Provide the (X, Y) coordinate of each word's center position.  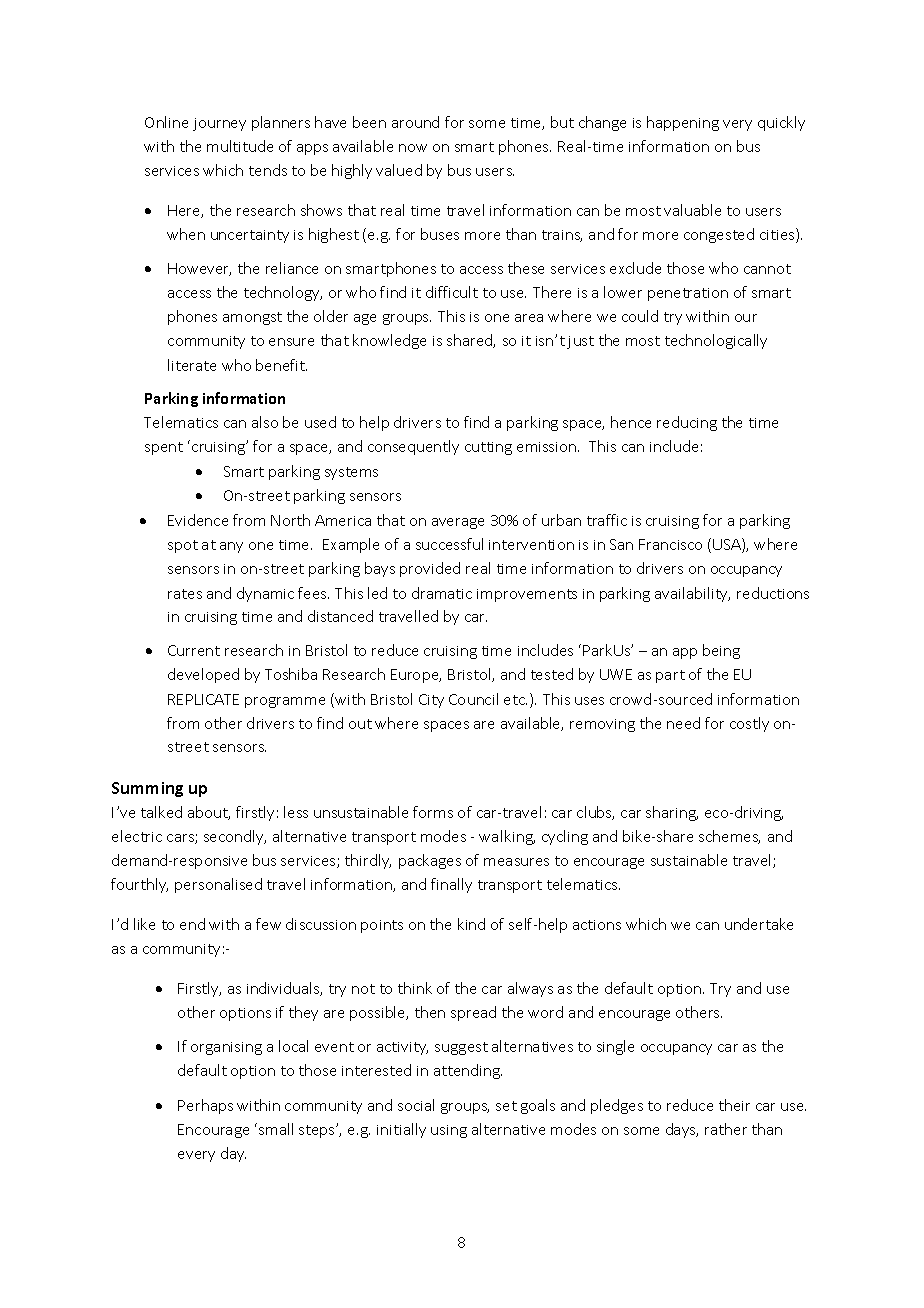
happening (683, 123)
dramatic (442, 593)
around (415, 122)
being (721, 651)
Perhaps (205, 1106)
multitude (240, 146)
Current (194, 650)
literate (192, 365)
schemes (729, 837)
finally (451, 885)
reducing (687, 423)
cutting (488, 448)
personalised (218, 885)
